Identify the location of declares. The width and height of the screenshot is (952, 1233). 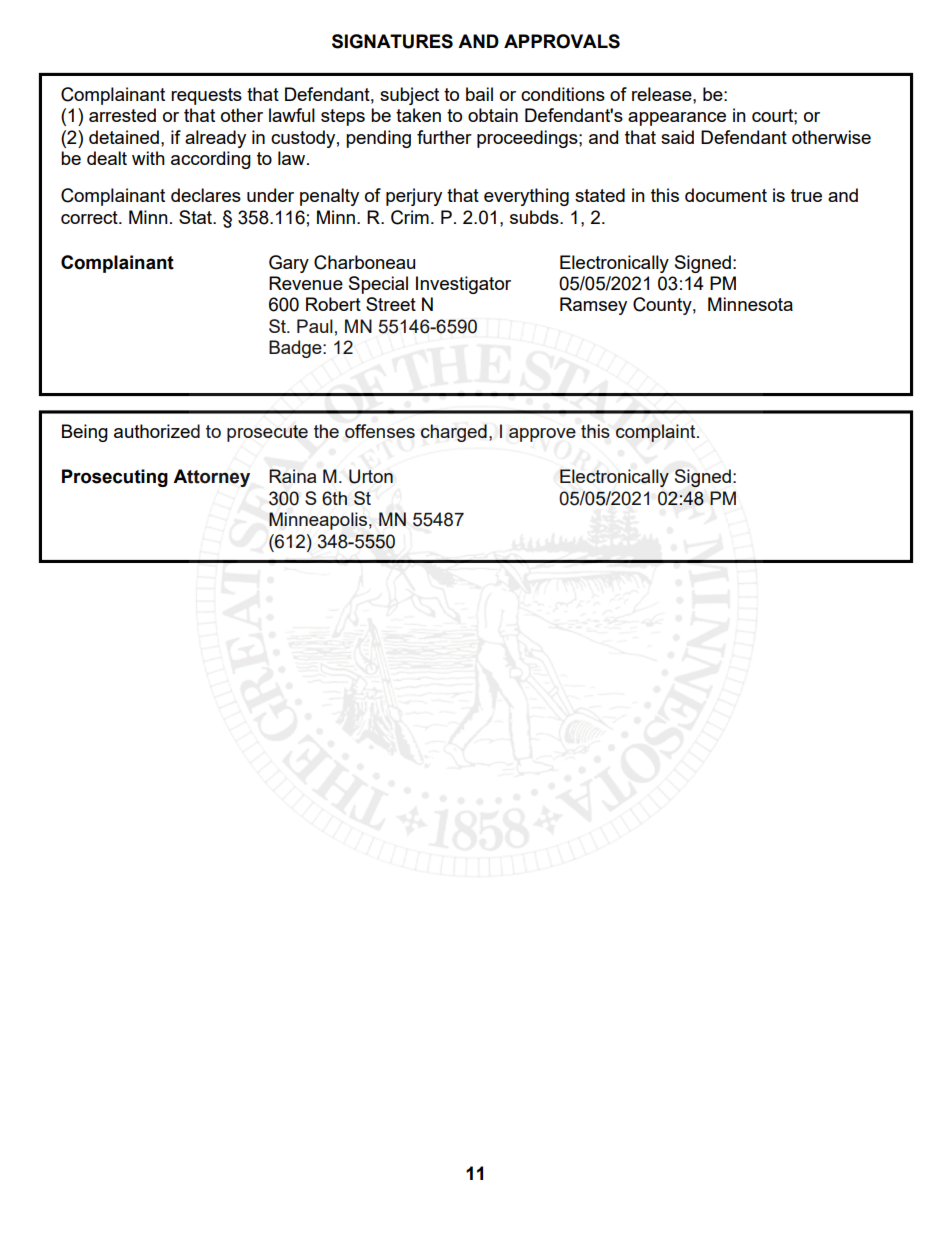
(206, 195).
